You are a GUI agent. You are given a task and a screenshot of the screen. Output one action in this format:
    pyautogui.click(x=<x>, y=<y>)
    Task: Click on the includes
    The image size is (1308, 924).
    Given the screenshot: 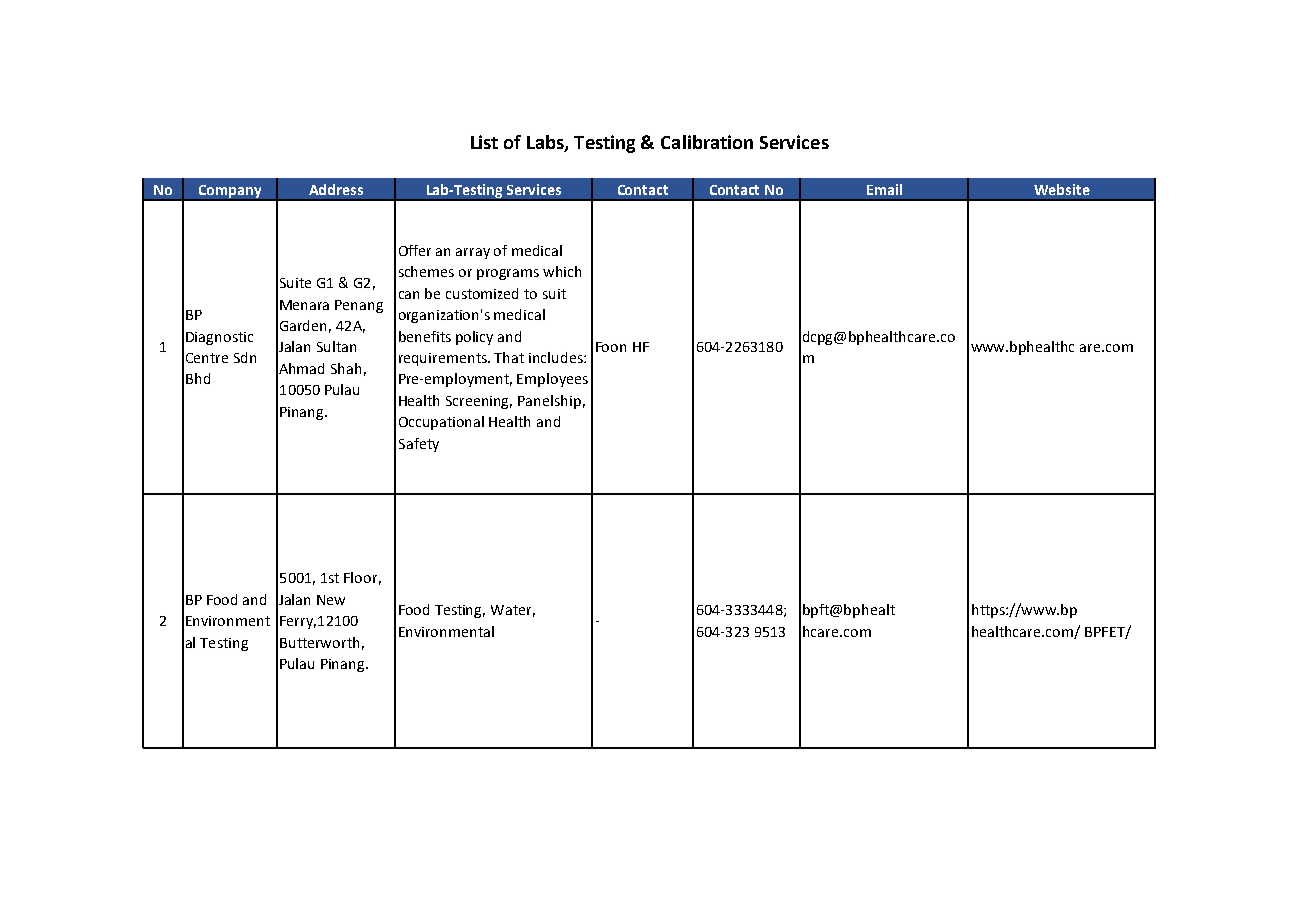 What is the action you would take?
    pyautogui.click(x=557, y=357)
